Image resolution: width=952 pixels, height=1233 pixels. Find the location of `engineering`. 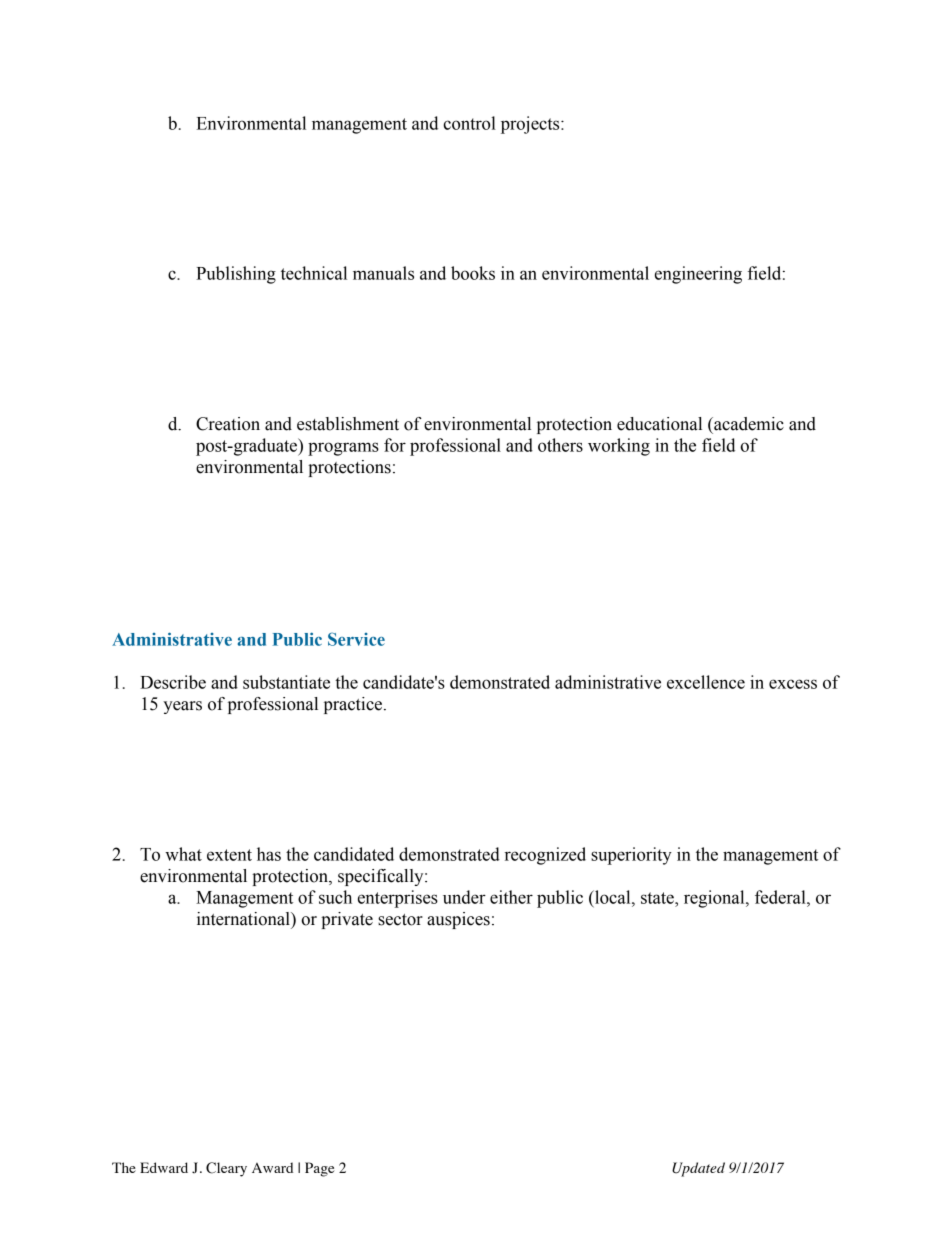

engineering is located at coordinates (698, 275).
